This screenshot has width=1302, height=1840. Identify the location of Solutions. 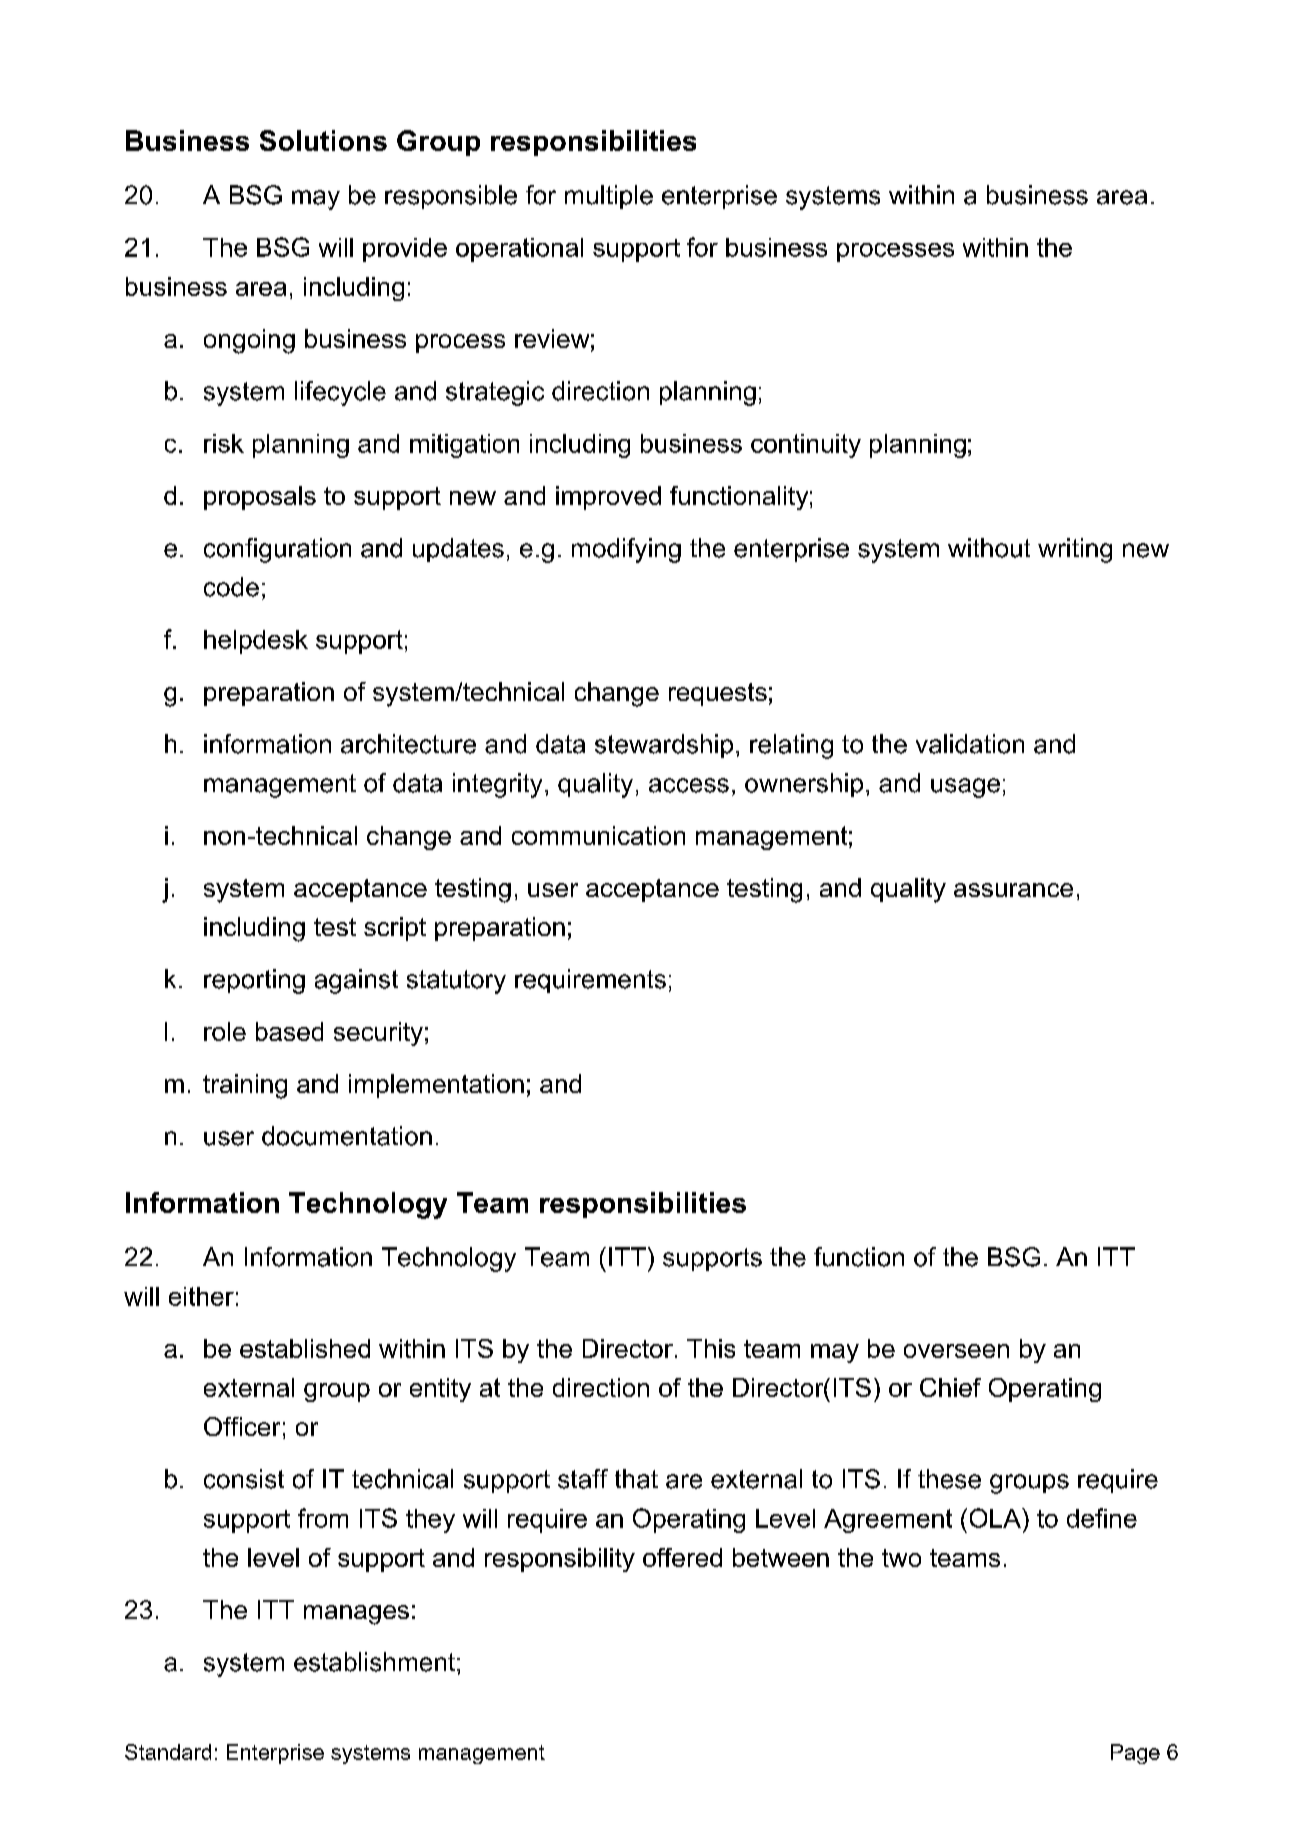
(323, 140).
